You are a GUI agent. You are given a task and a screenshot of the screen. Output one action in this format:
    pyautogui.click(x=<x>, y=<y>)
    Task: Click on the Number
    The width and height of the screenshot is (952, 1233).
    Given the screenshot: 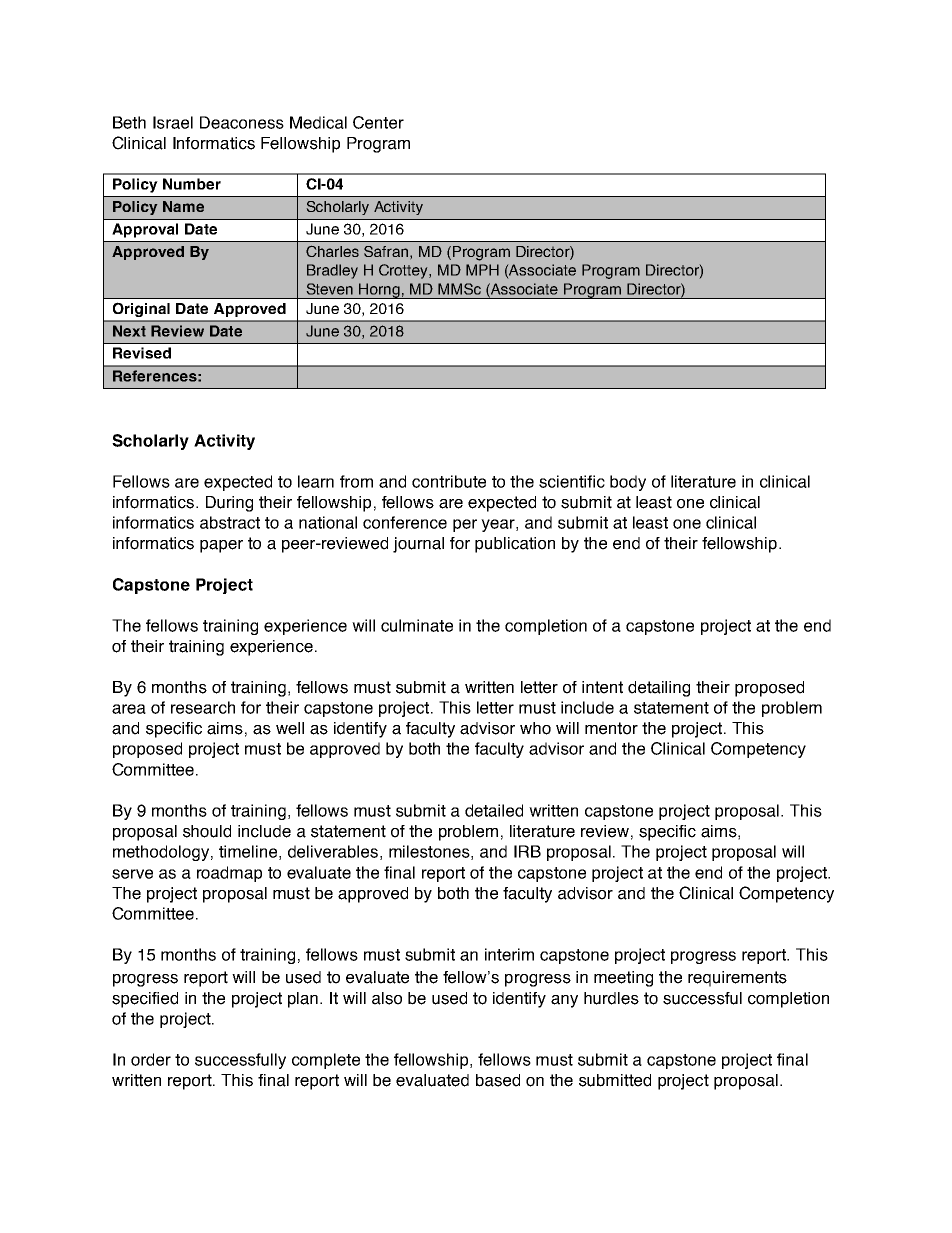 What is the action you would take?
    pyautogui.click(x=192, y=184)
